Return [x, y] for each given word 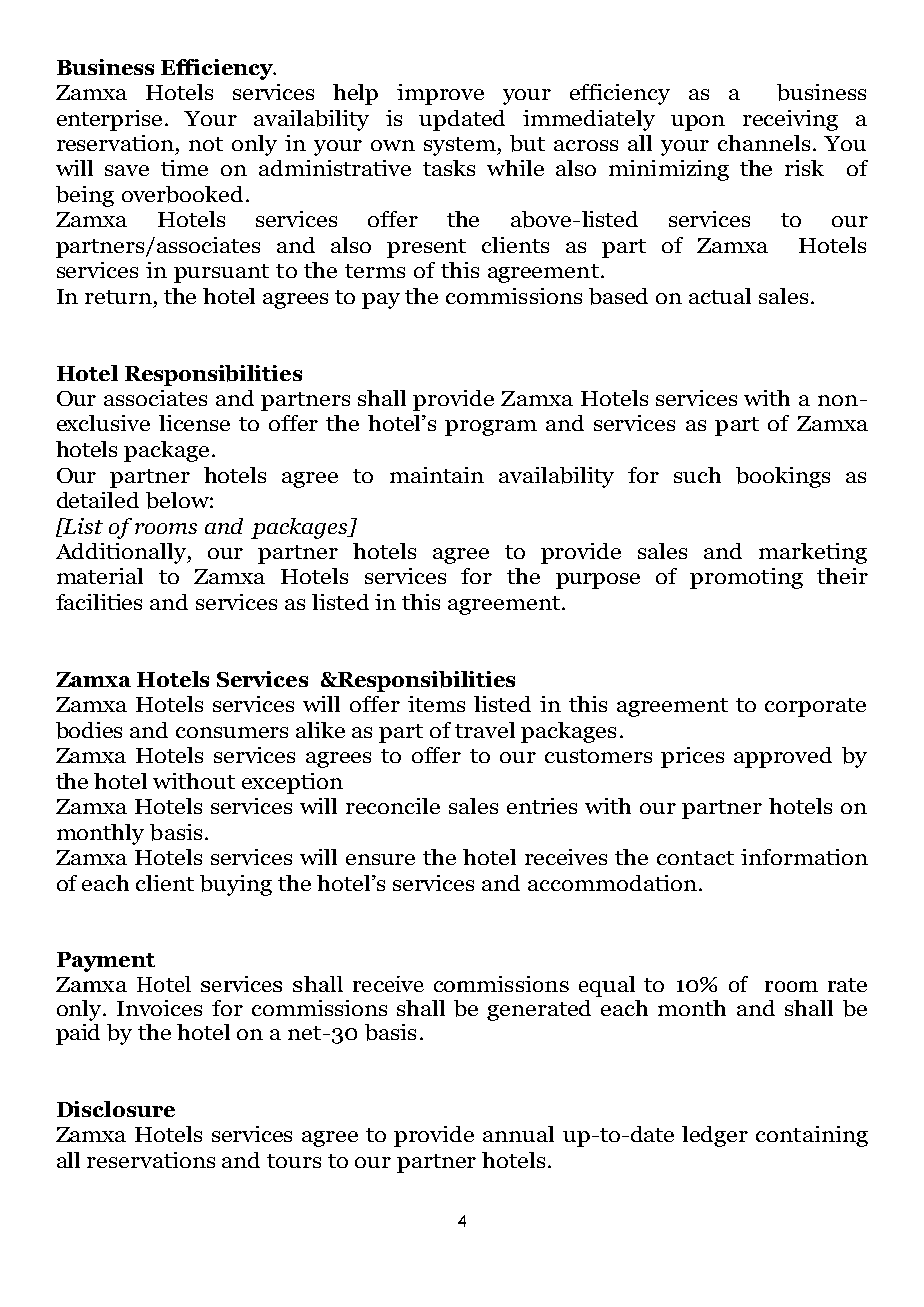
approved [783, 757]
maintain [437, 475]
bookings [783, 477]
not [206, 144]
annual [518, 1134]
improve [440, 94]
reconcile [393, 806]
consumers [232, 732]
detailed [98, 500]
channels [764, 143]
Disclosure [116, 1109]
